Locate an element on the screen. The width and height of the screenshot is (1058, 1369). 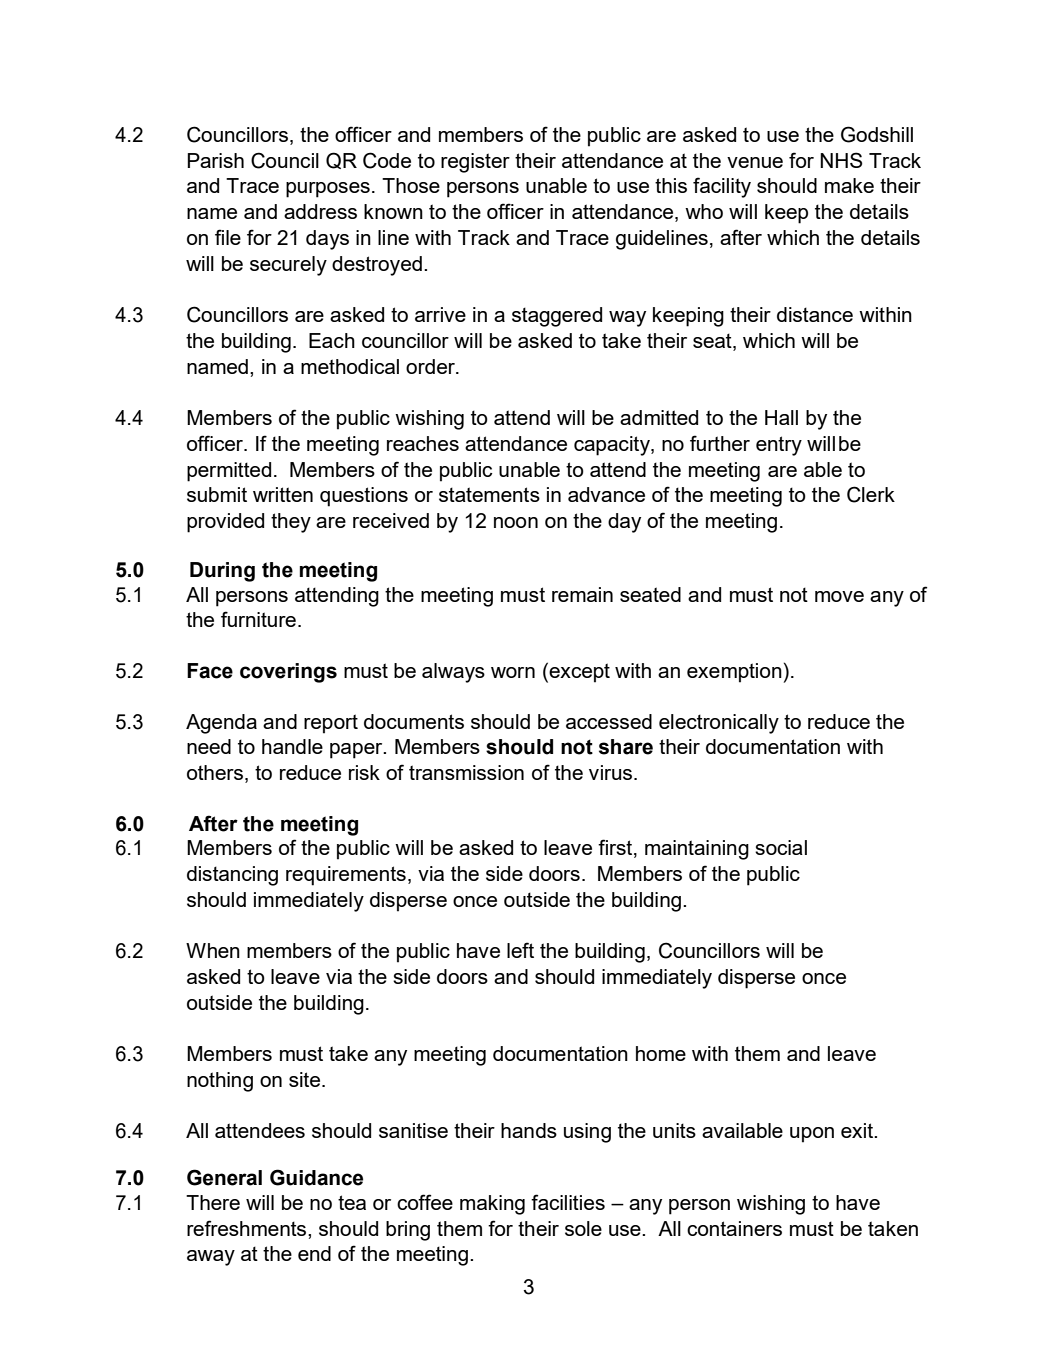
containers is located at coordinates (734, 1228).
